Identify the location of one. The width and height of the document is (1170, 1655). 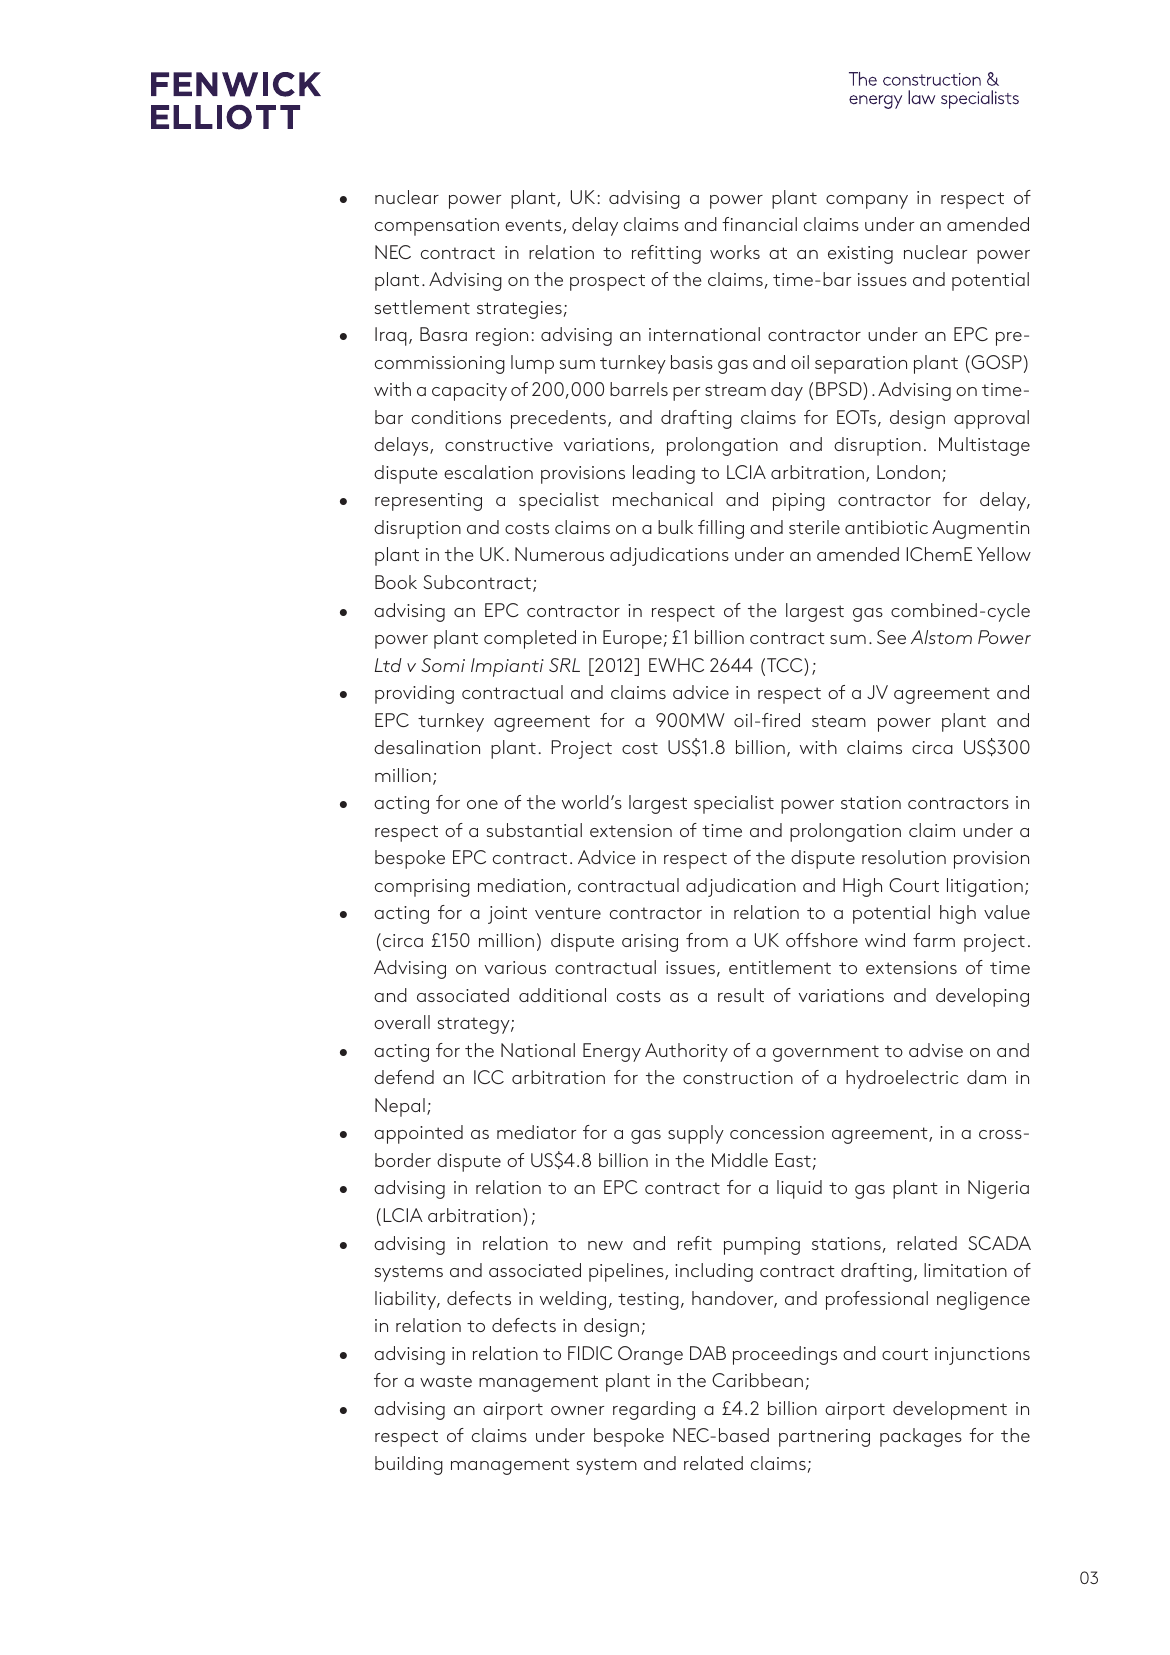
(482, 804).
